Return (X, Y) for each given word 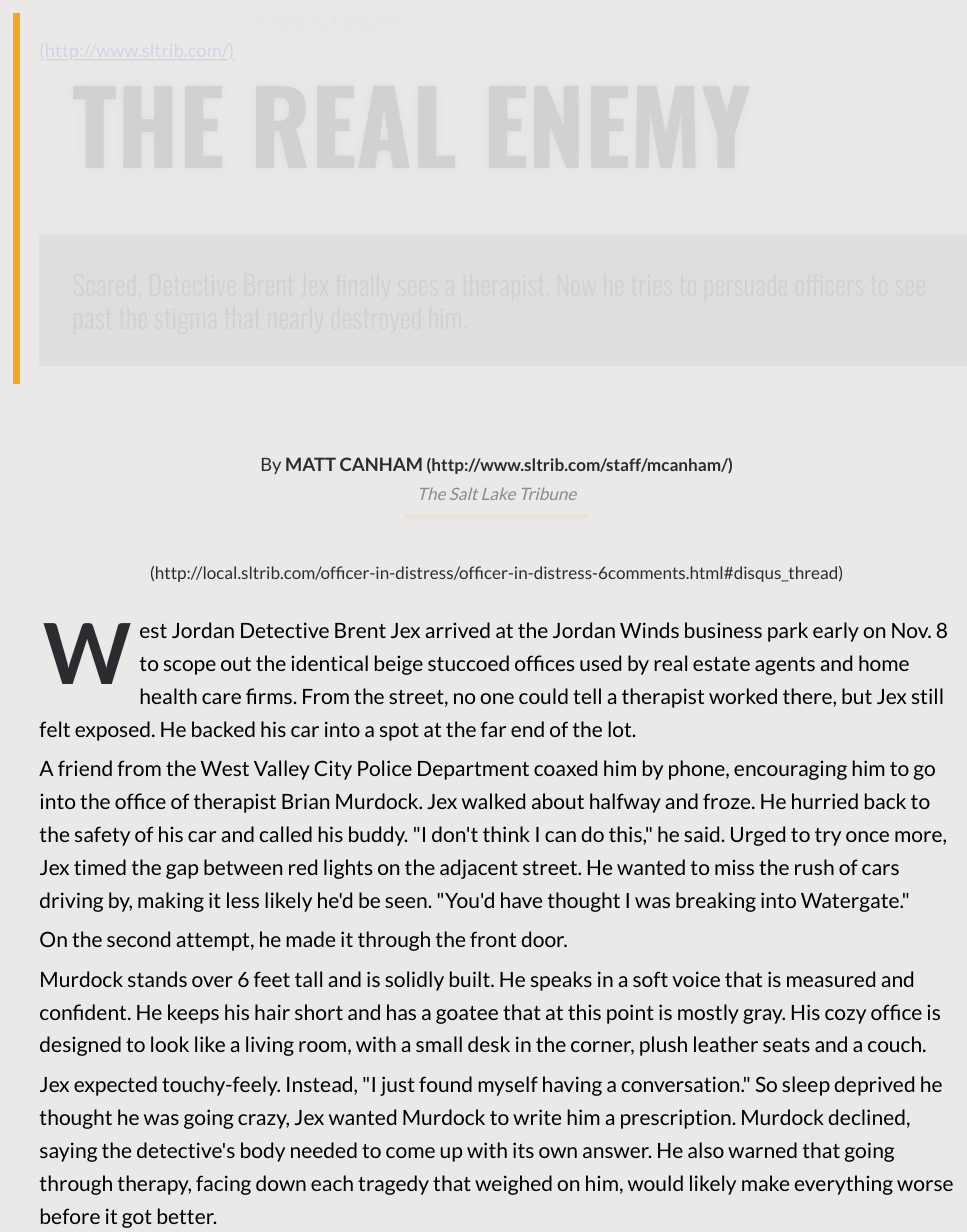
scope (190, 667)
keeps (193, 1014)
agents (785, 666)
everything (844, 1185)
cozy (845, 1016)
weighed (513, 1185)
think (506, 834)
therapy (154, 1185)
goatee (467, 1015)
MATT (311, 464)
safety (102, 836)
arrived (457, 630)
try (828, 837)
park (788, 632)
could (543, 696)
